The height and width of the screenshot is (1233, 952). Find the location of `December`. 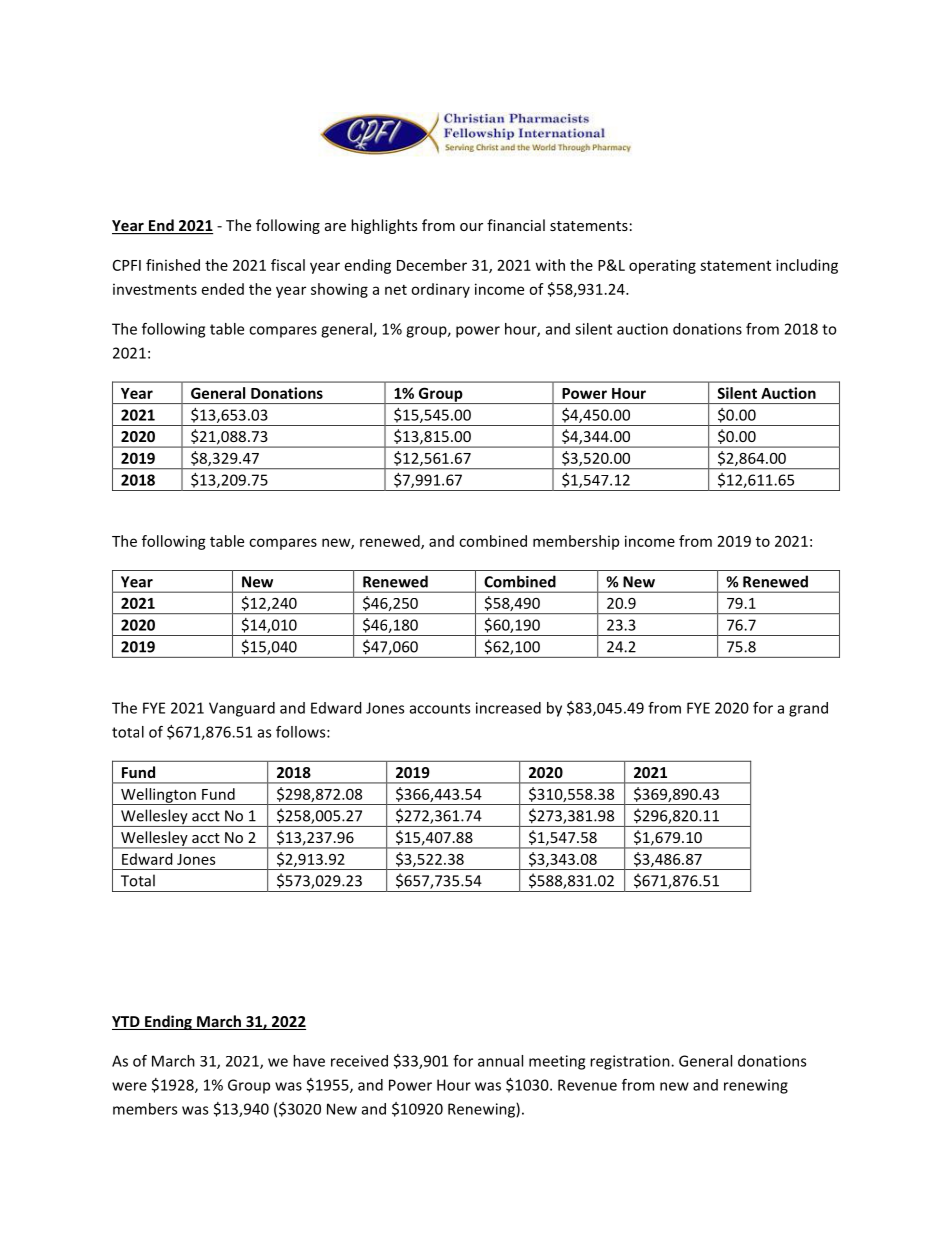

December is located at coordinates (432, 265).
